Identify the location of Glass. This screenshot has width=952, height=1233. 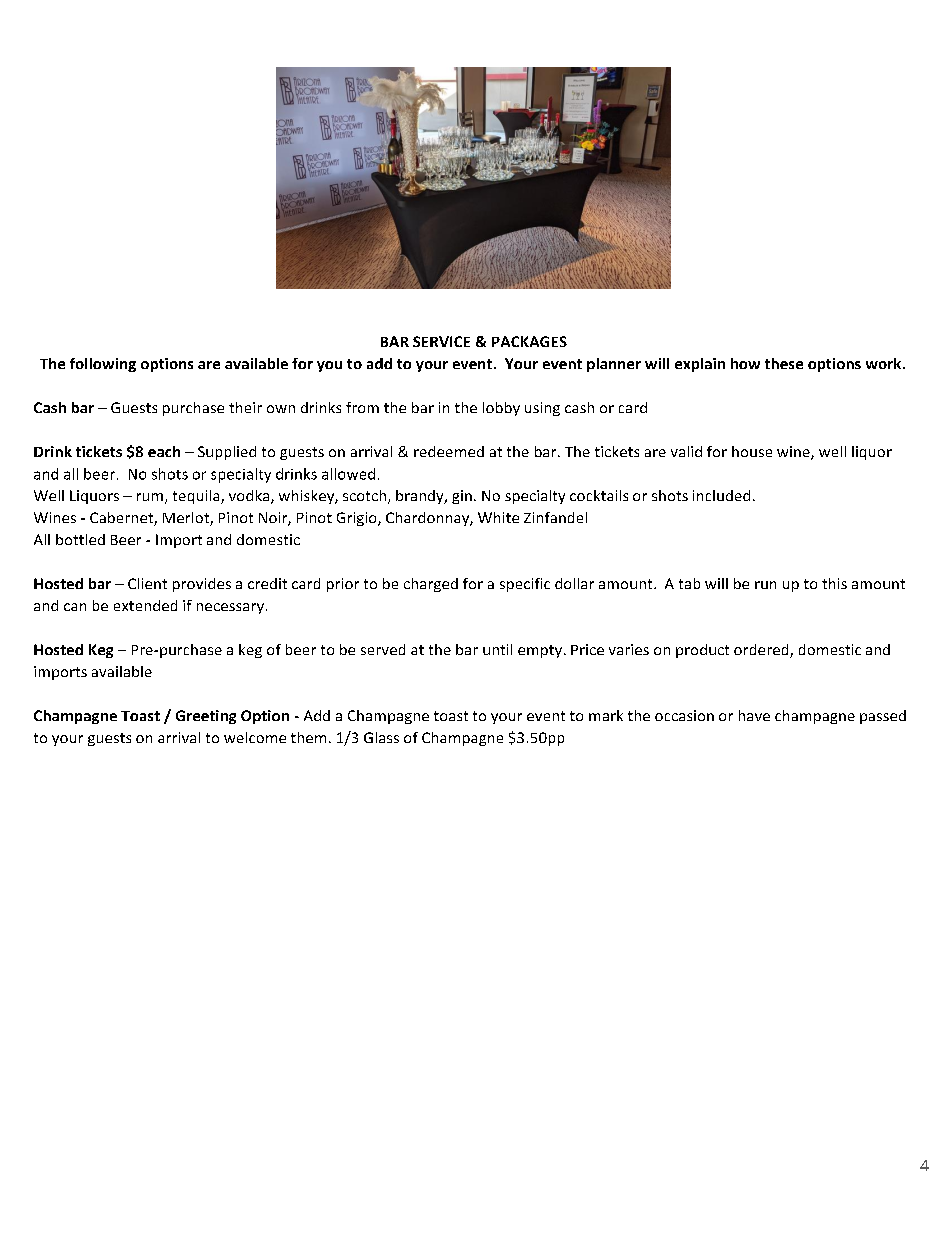
(381, 737).
